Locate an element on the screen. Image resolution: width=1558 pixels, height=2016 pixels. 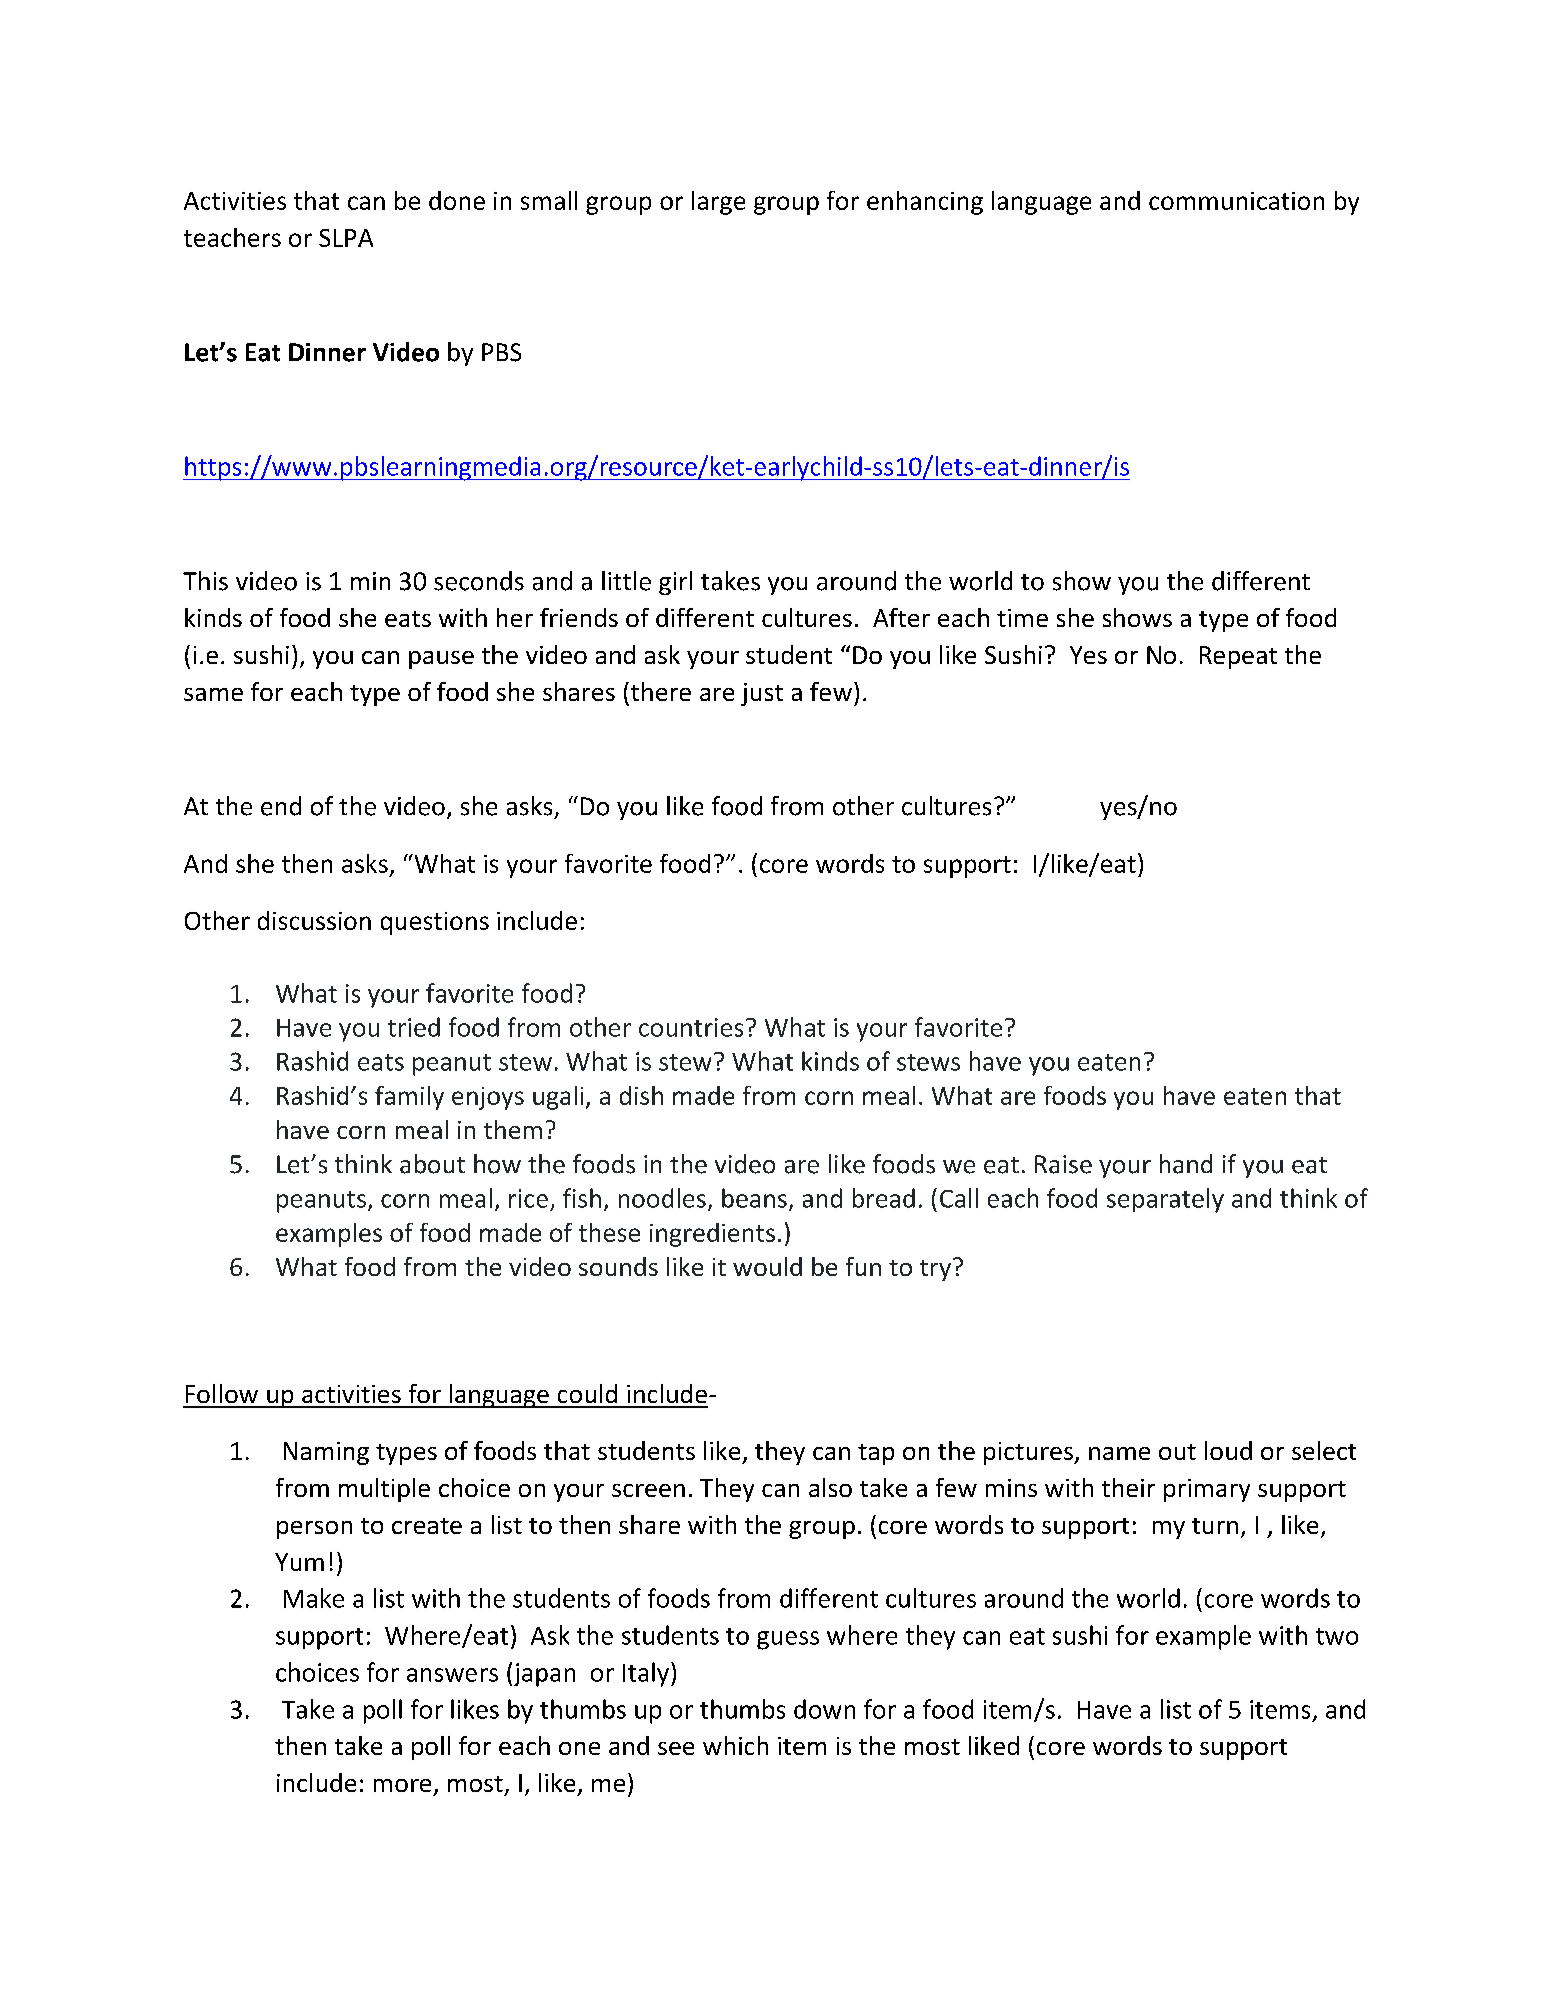
more is located at coordinates (402, 1785).
